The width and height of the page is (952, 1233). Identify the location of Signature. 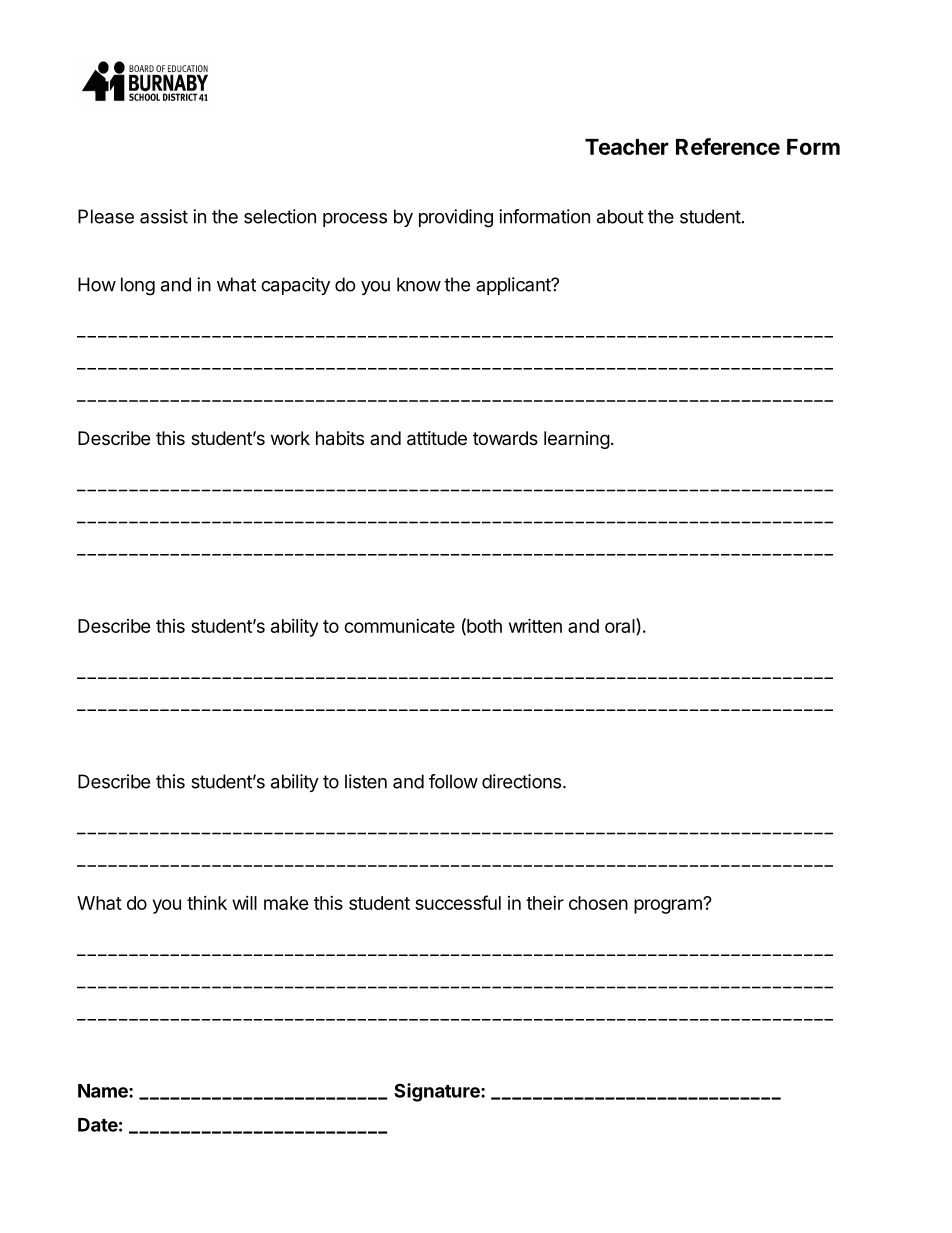
(438, 1092).
